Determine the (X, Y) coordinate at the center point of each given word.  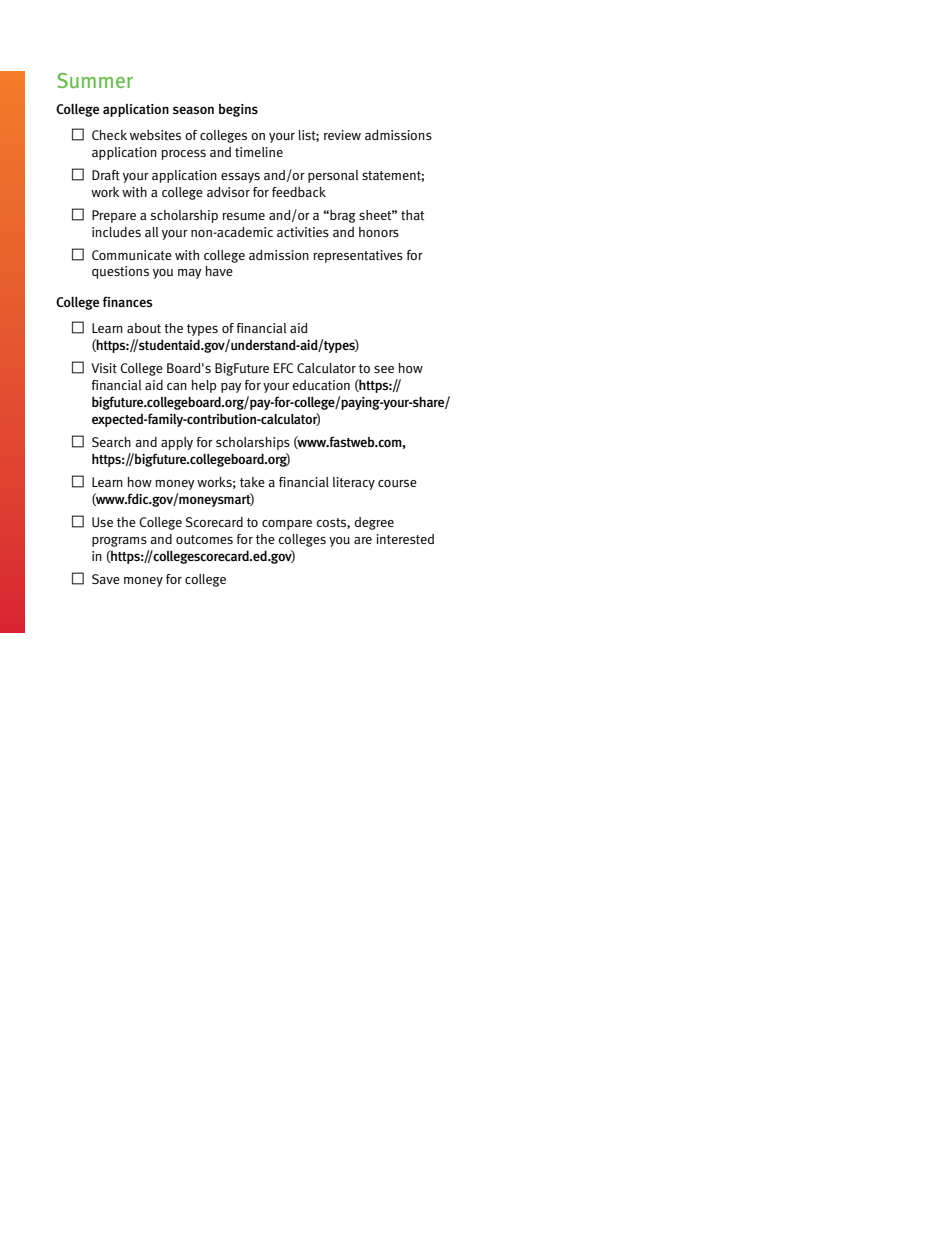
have (219, 271)
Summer (95, 81)
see (384, 369)
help (203, 386)
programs (119, 541)
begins (238, 110)
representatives (358, 256)
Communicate (132, 255)
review (342, 135)
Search (111, 442)
